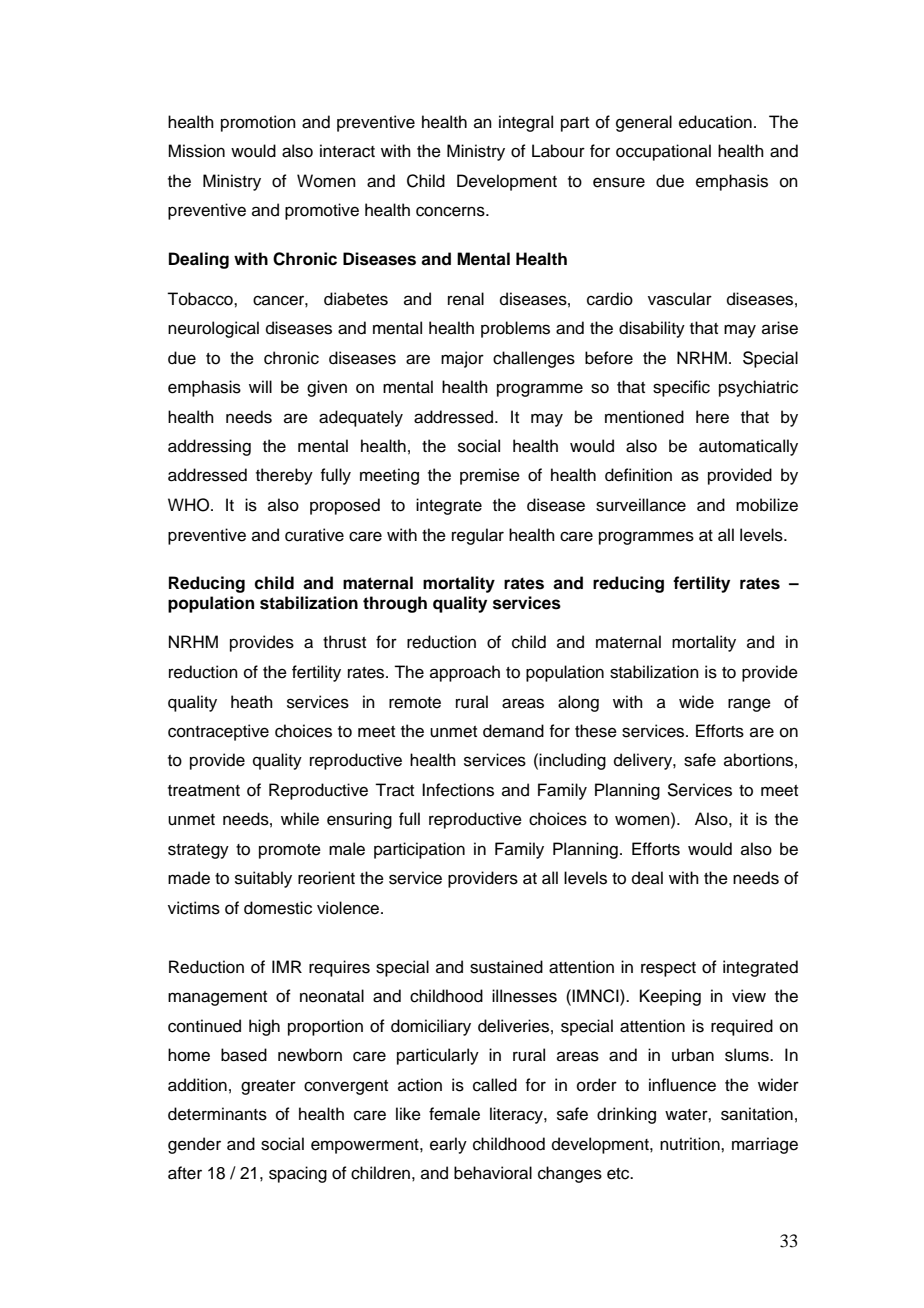 The width and height of the image is (924, 1308). What do you see at coordinates (209, 447) in the image?
I see `addressing` at bounding box center [209, 447].
